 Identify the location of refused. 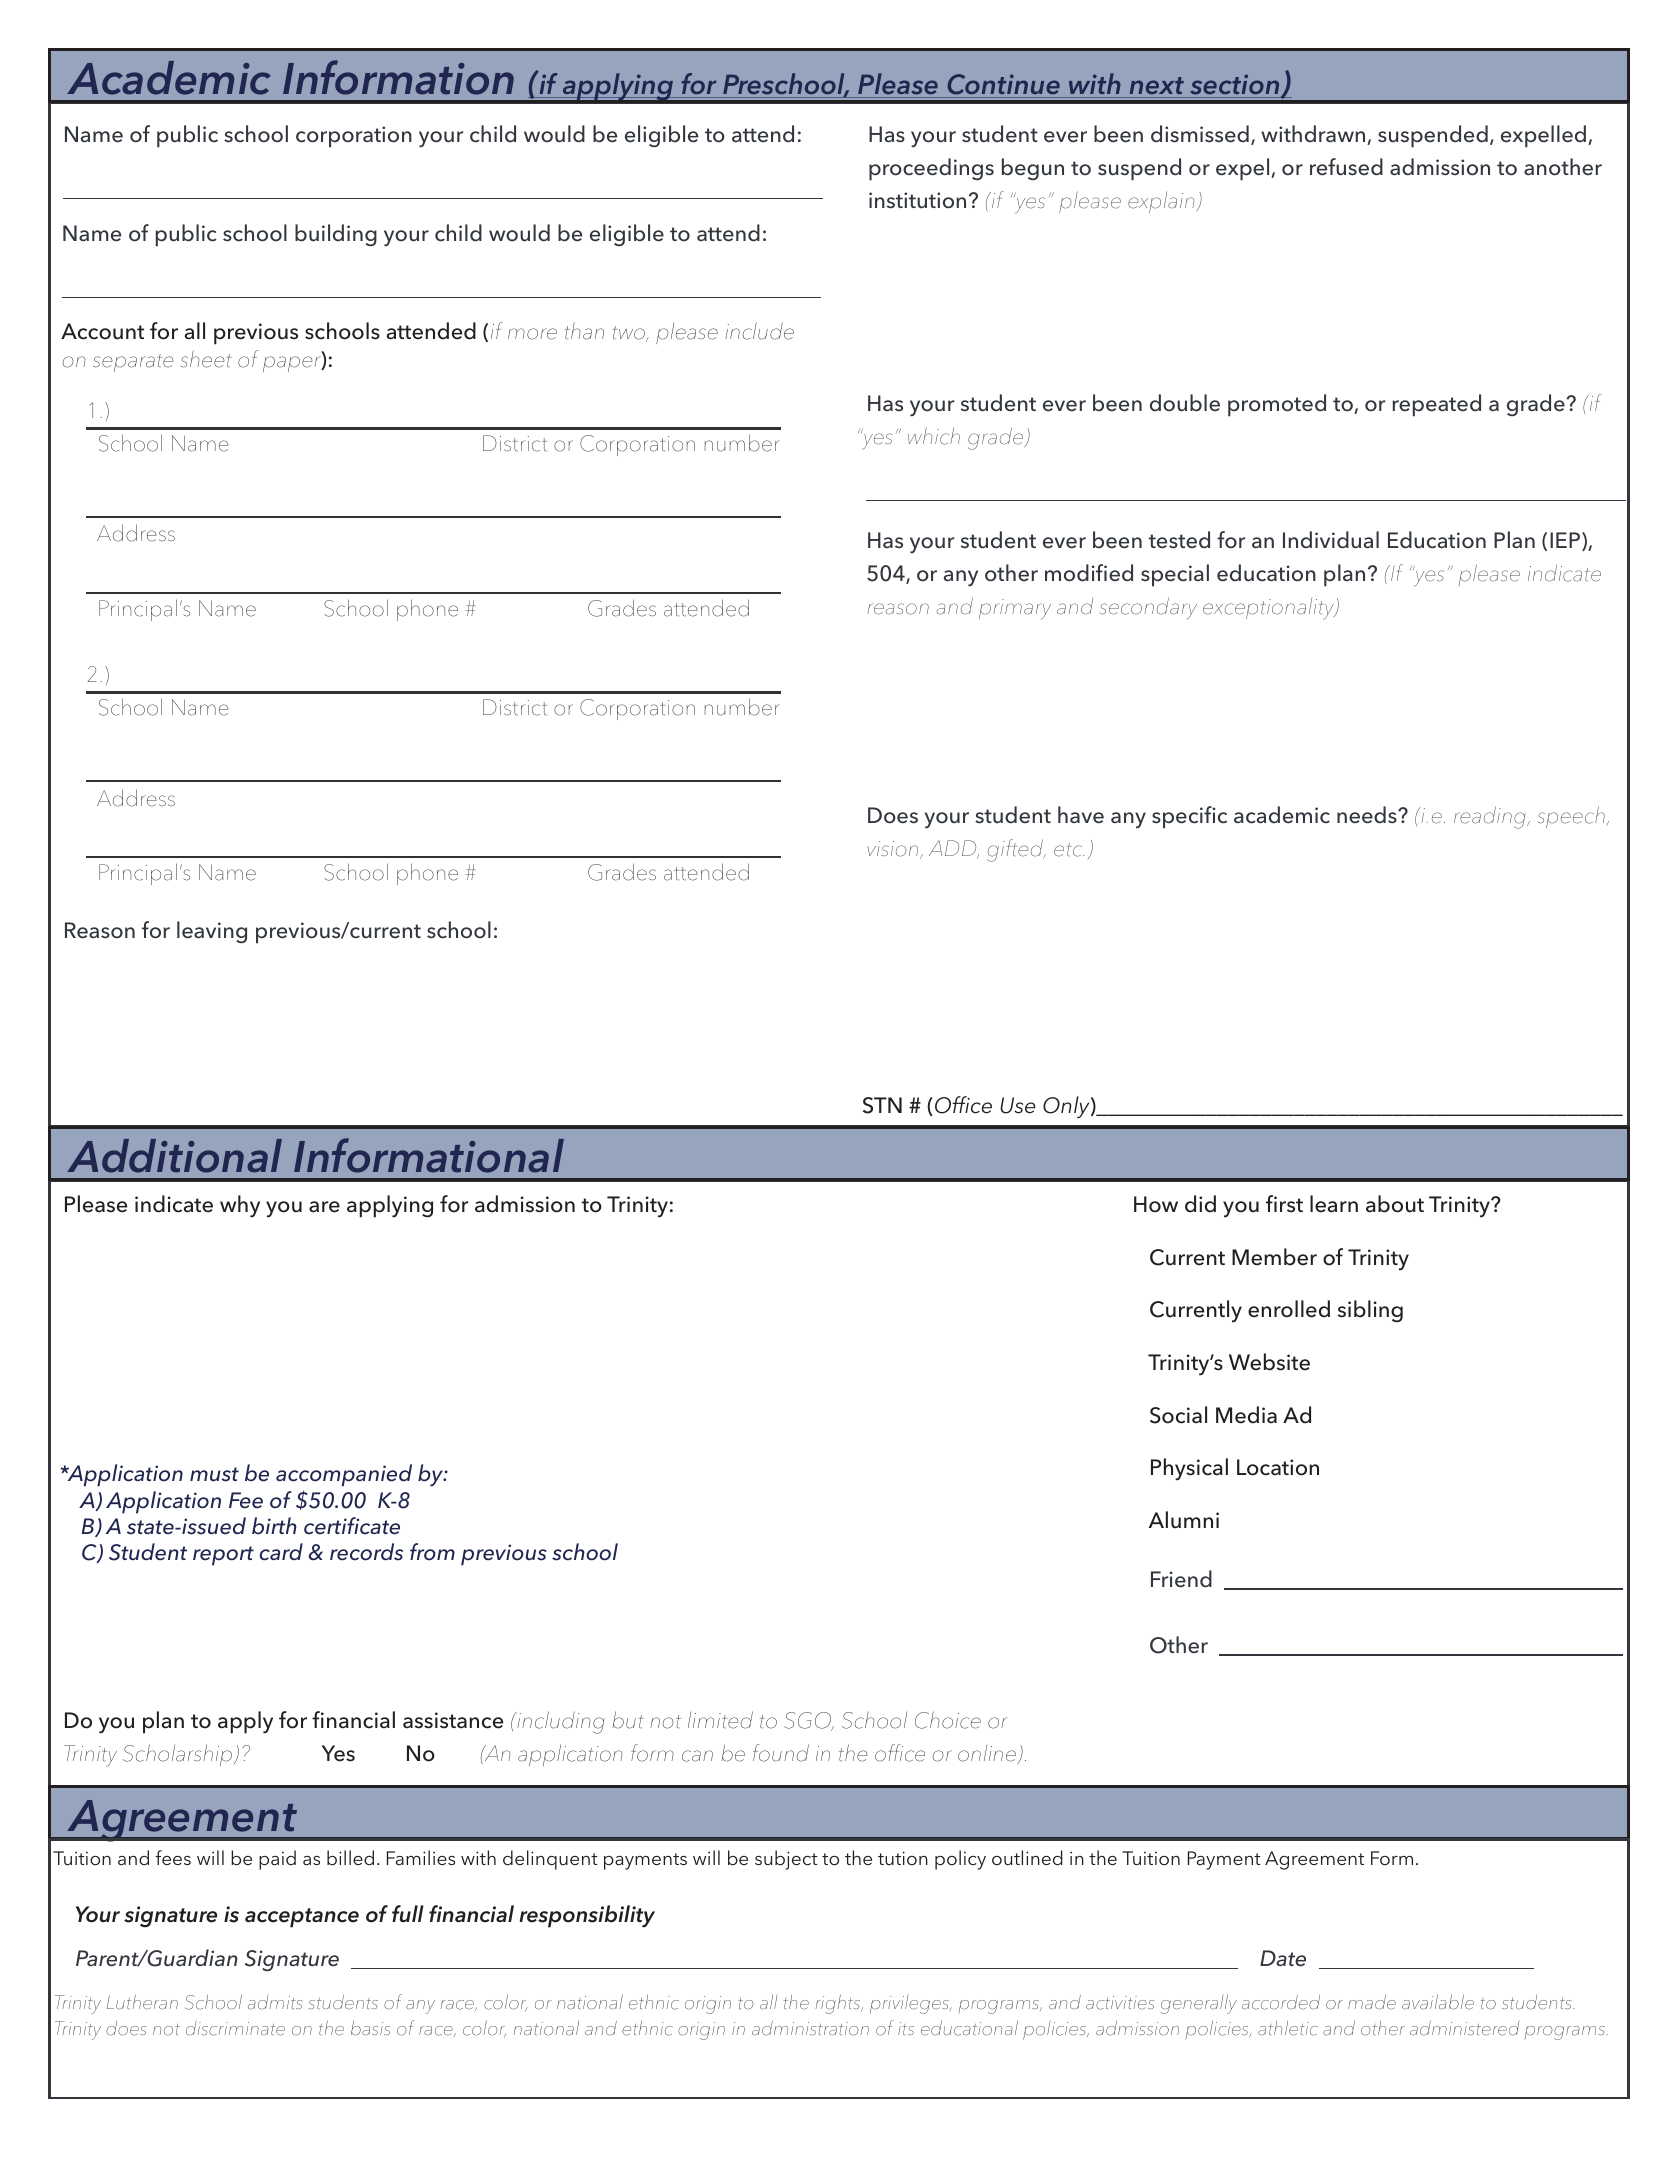
(1346, 167).
